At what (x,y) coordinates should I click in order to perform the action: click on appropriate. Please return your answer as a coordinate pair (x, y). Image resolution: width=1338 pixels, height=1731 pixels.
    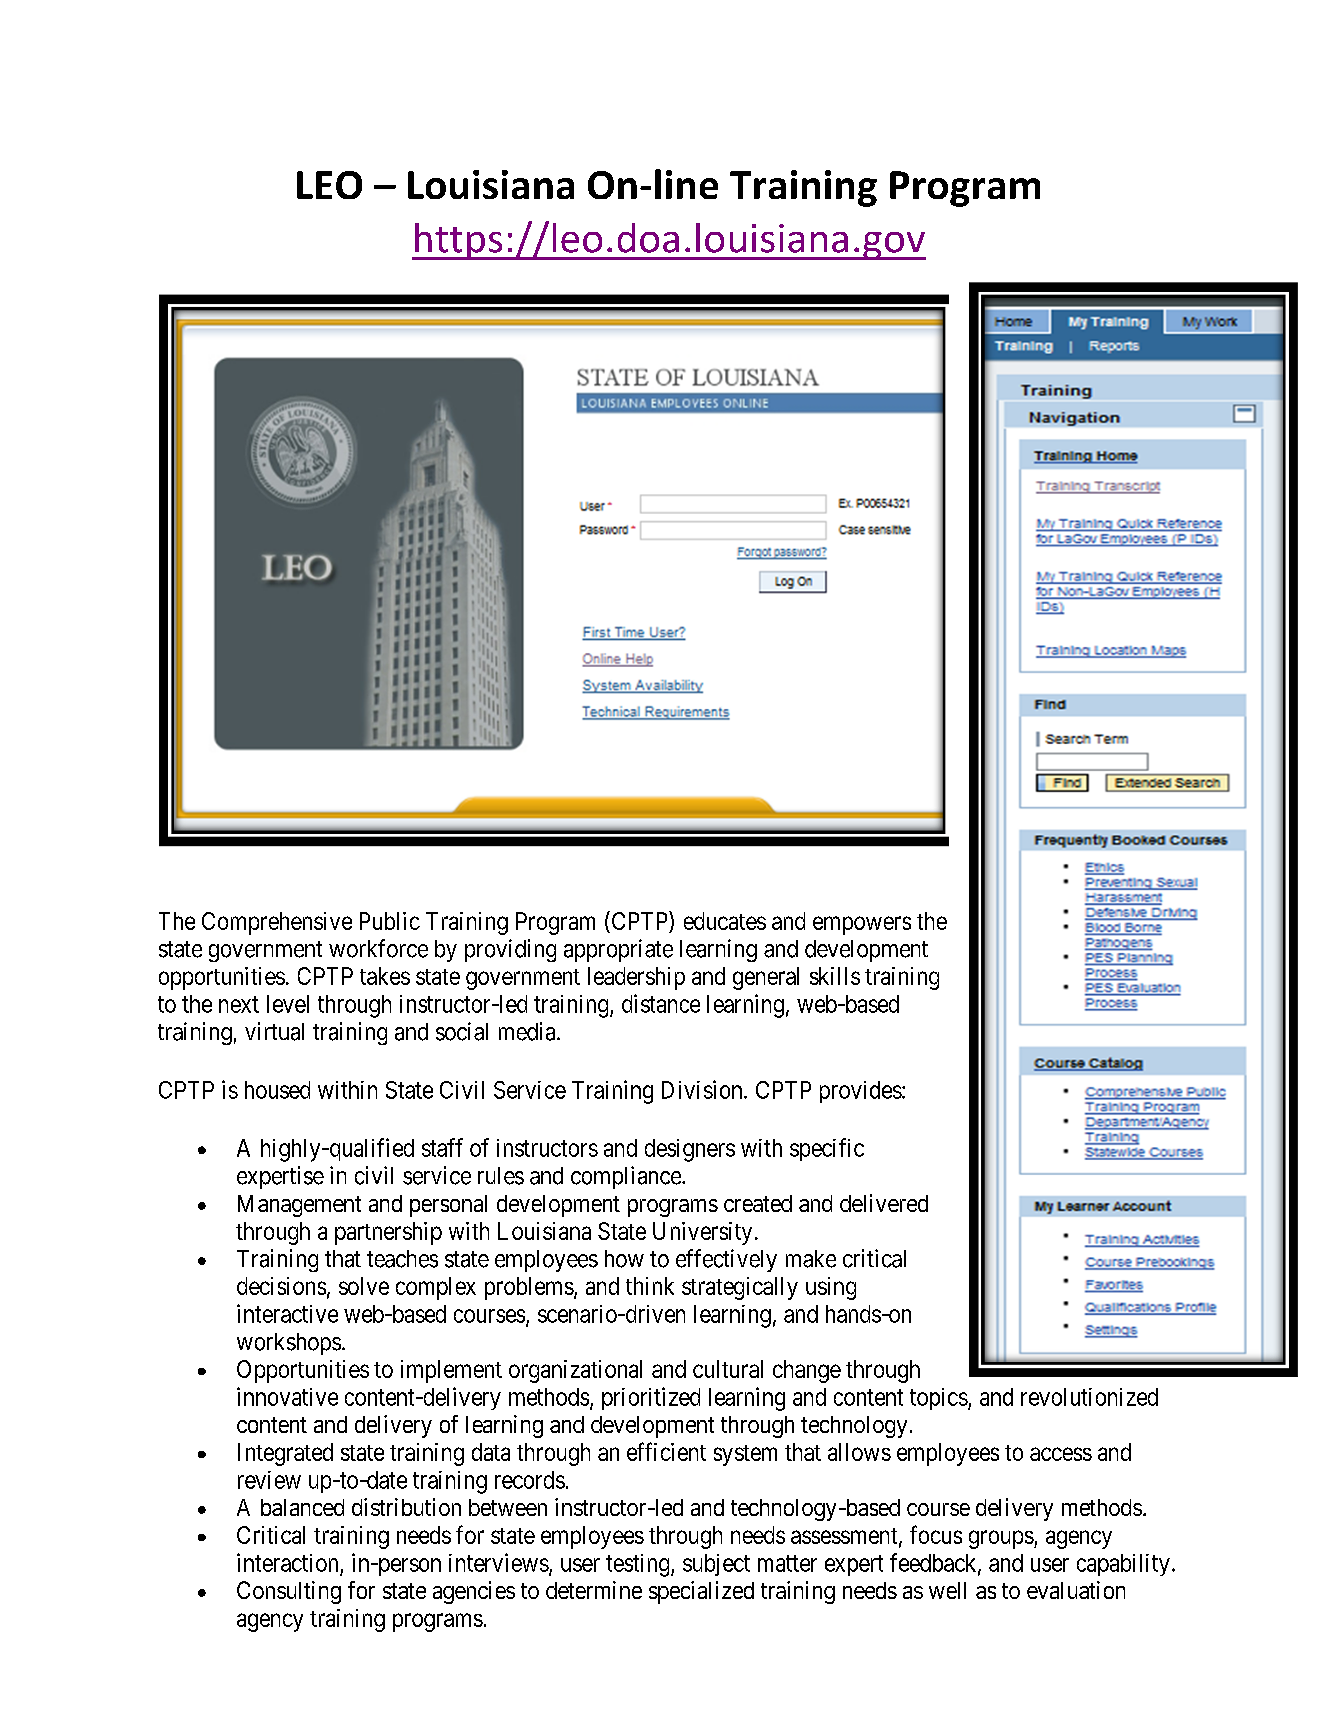
    Looking at the image, I should click on (618, 950).
